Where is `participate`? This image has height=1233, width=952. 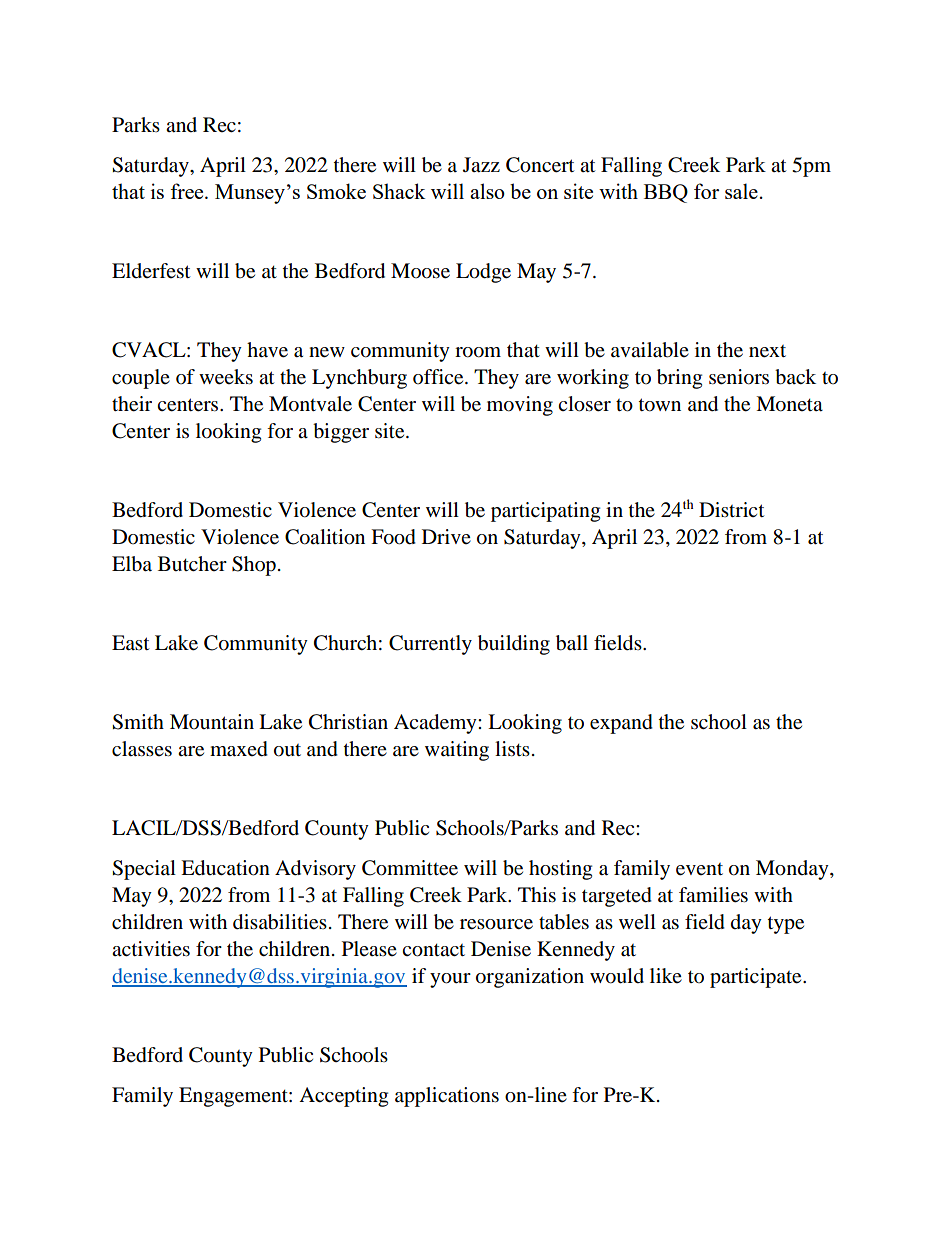 participate is located at coordinates (757, 978).
